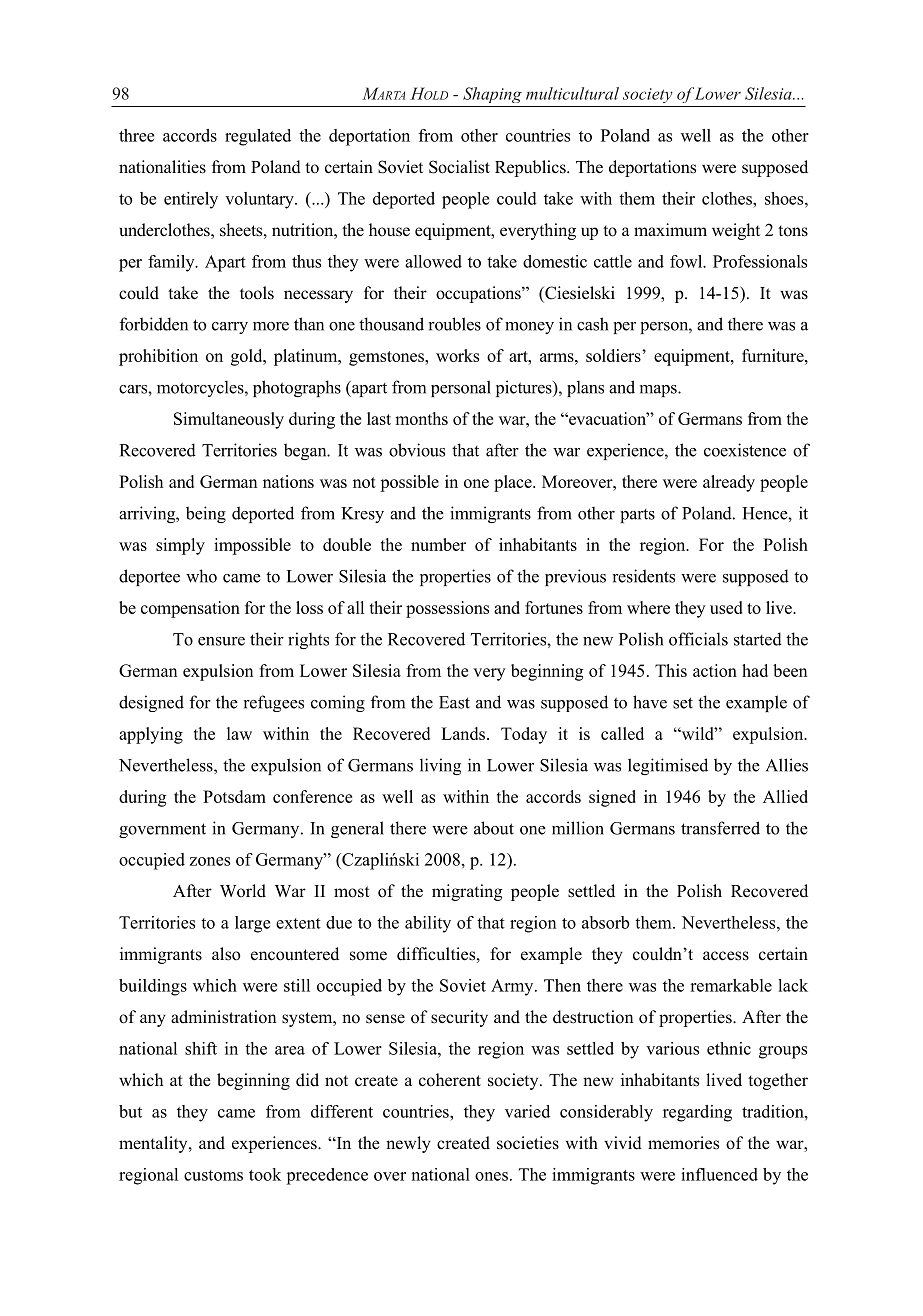  I want to click on customs, so click(213, 1175).
